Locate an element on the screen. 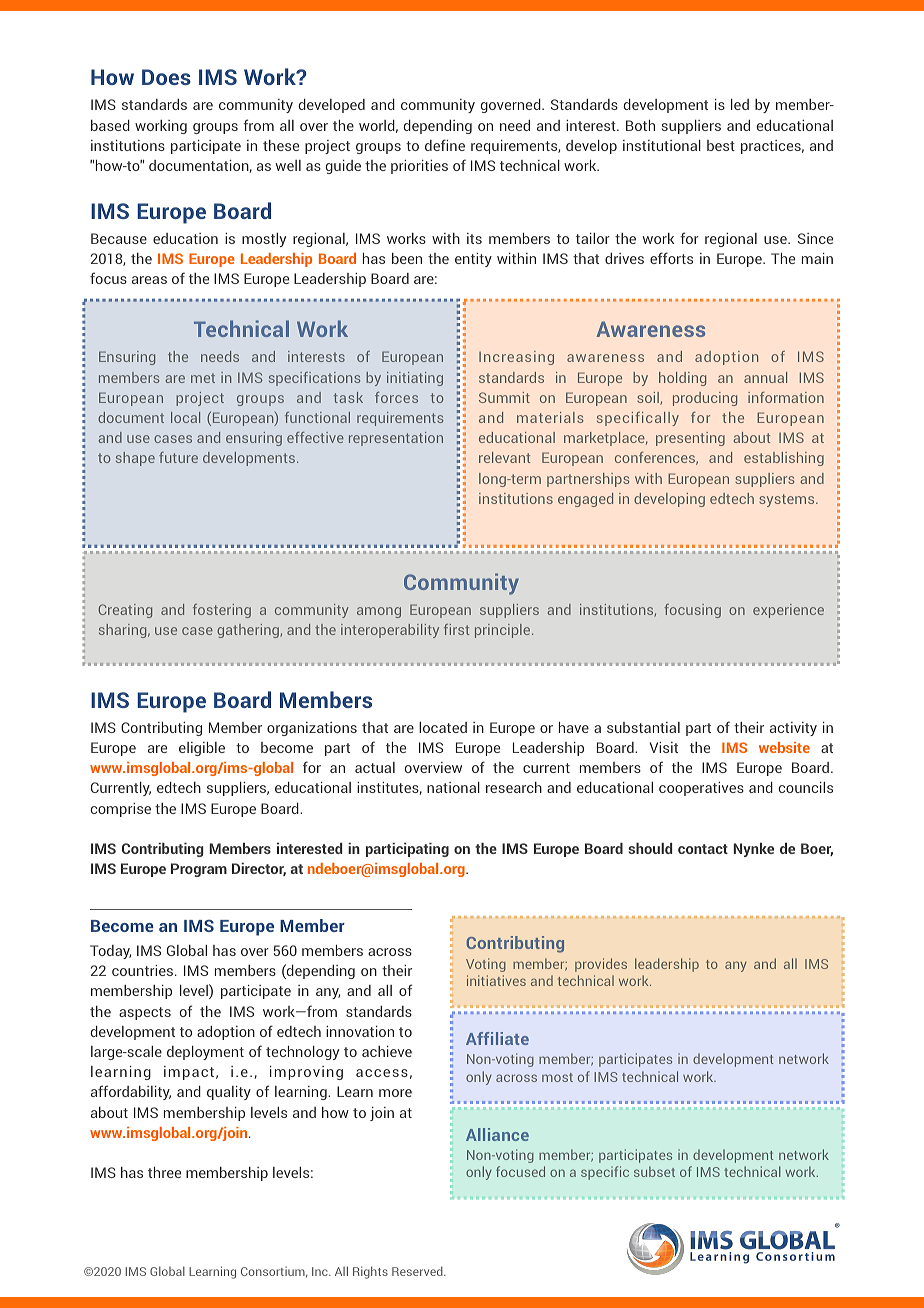  three is located at coordinates (164, 1172).
